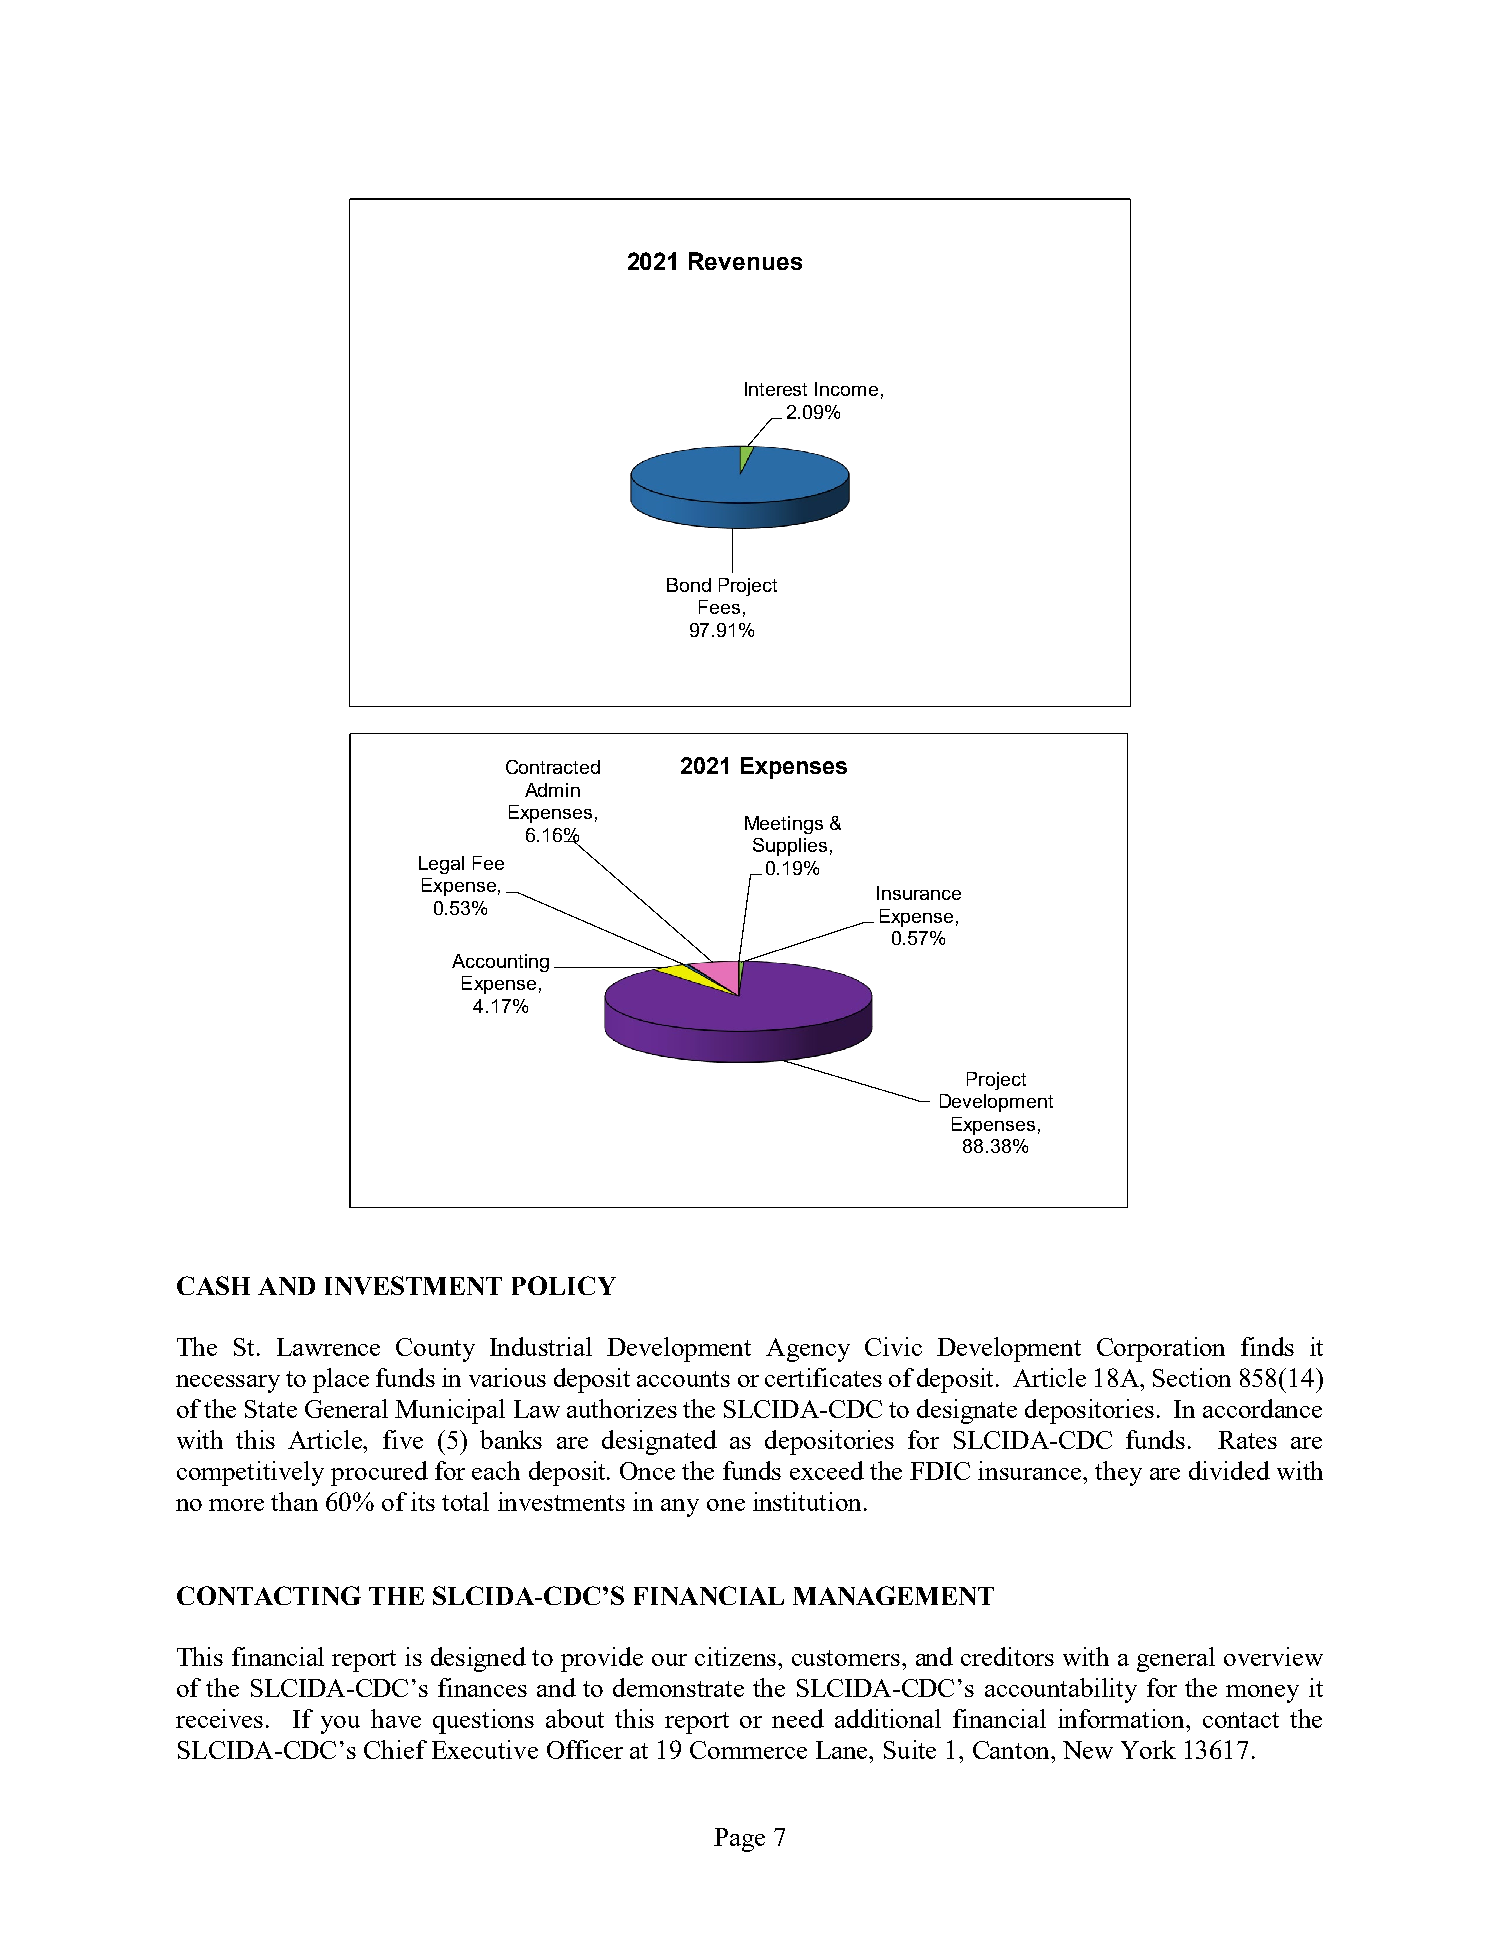  I want to click on Meetings, so click(784, 825).
